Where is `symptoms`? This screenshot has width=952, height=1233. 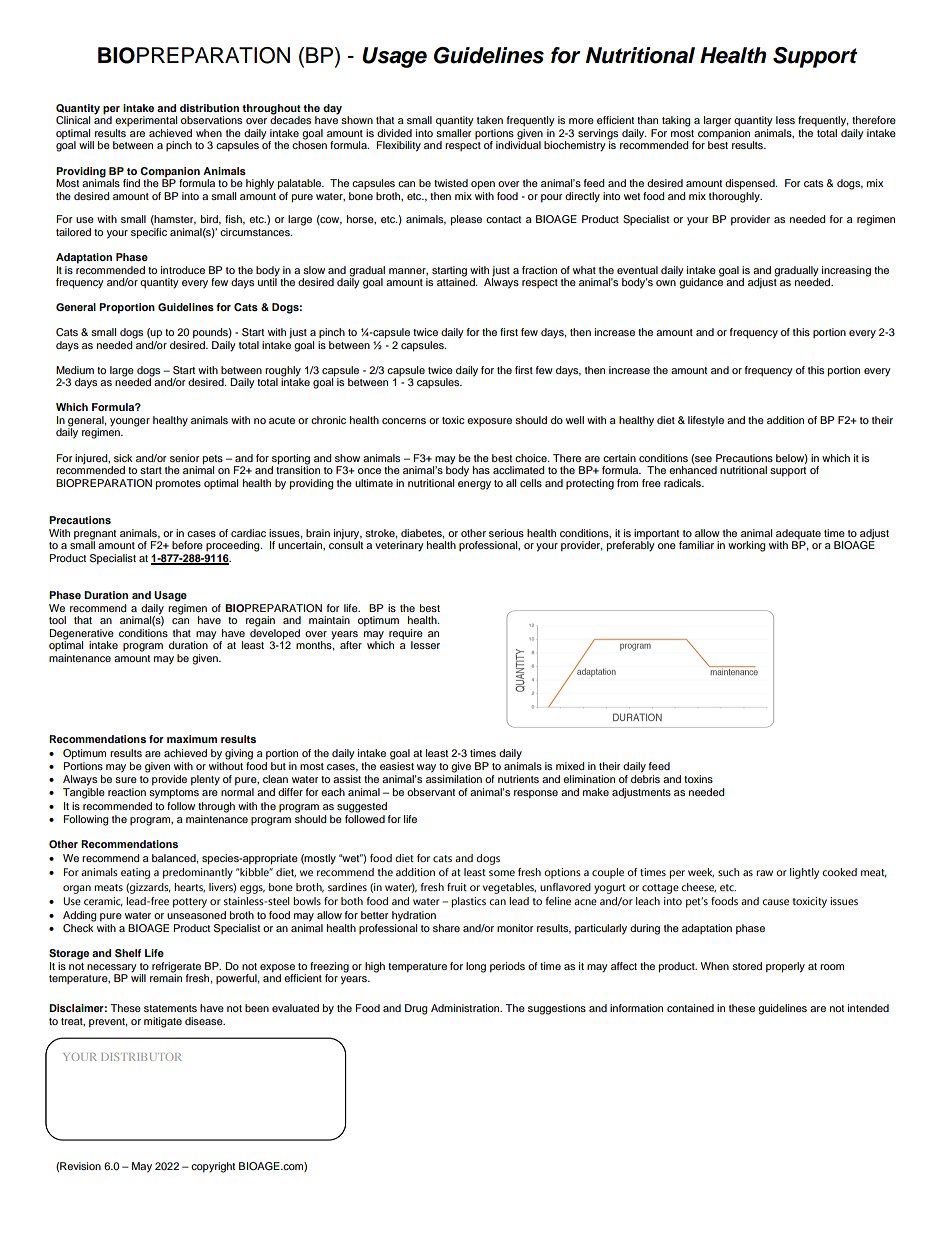 symptoms is located at coordinates (174, 794).
